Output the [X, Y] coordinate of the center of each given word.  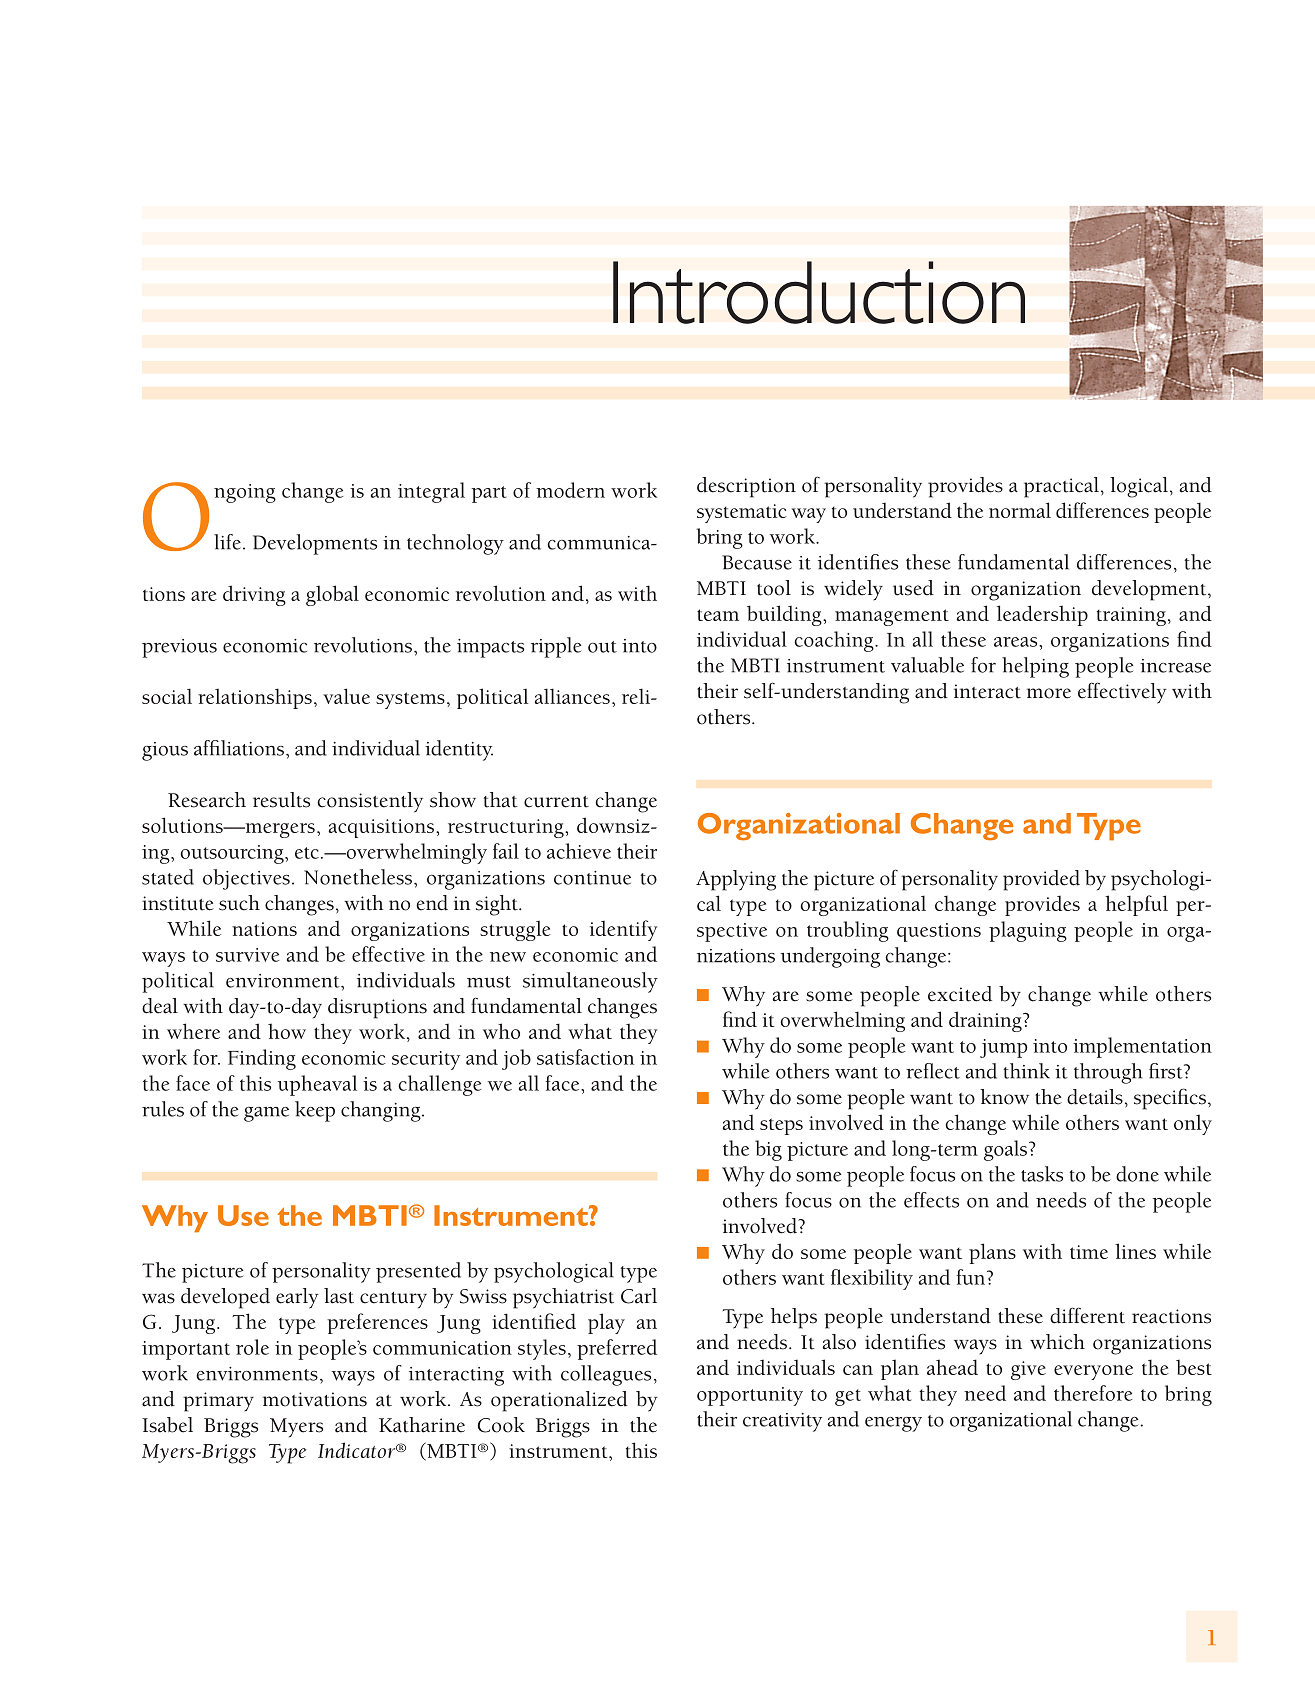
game [266, 1114]
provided [1041, 880]
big [768, 1150]
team [718, 615]
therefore [1093, 1393]
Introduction [819, 292]
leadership [1042, 615]
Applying [736, 880]
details [1095, 1097]
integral [431, 492]
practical [1061, 487]
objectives [246, 879]
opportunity [750, 1396]
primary [218, 1402]
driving [254, 595]
